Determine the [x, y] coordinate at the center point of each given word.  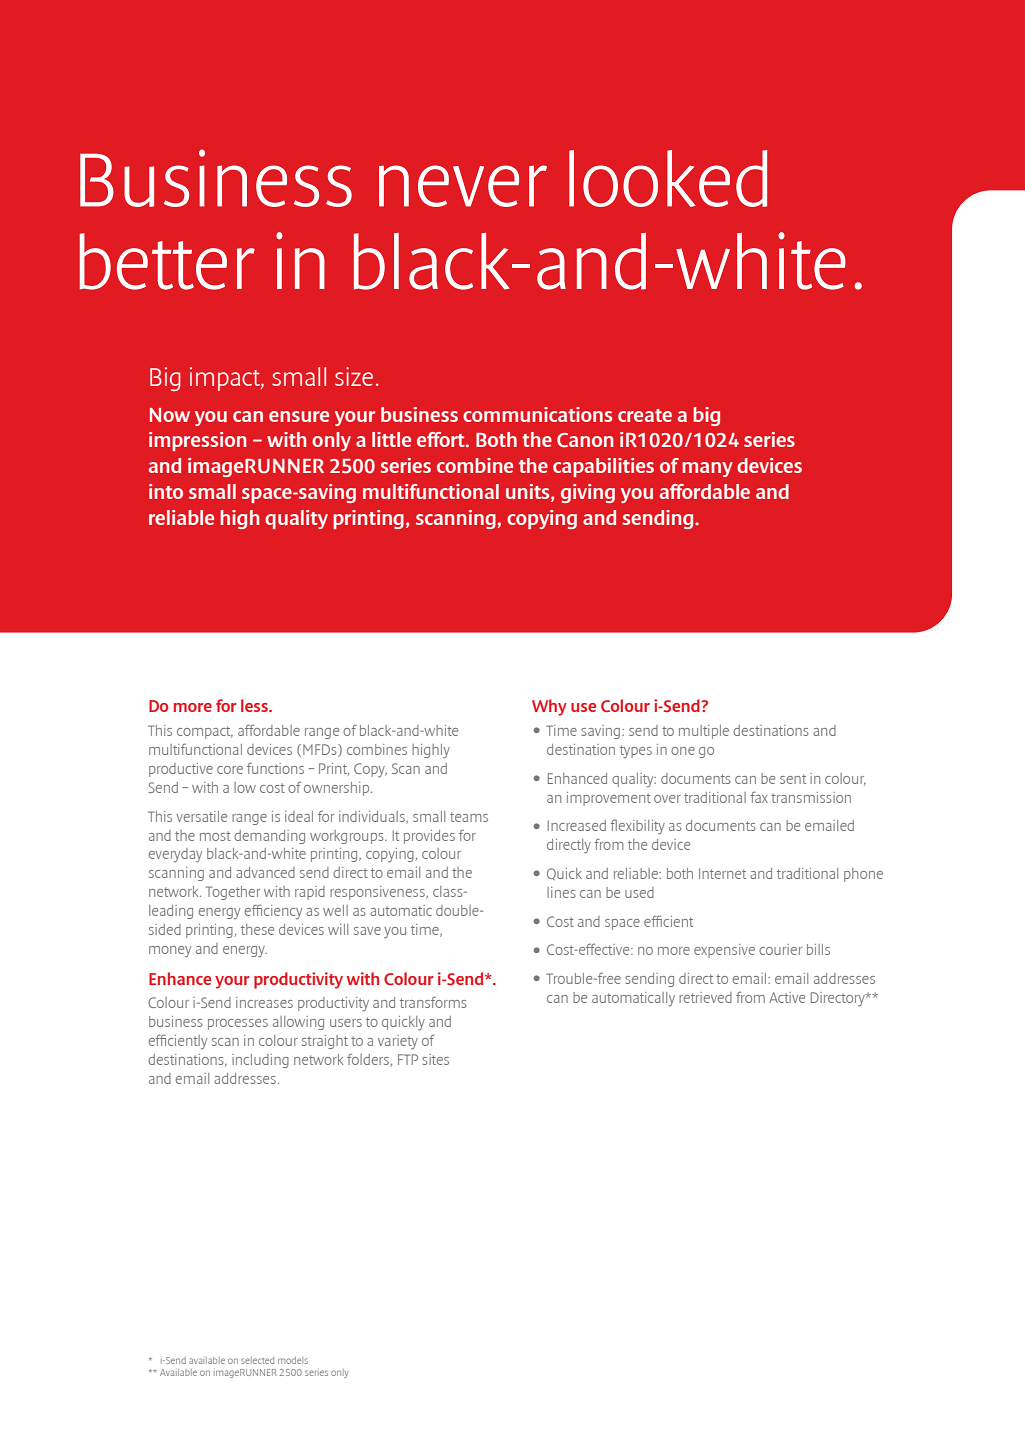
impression [197, 441]
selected [257, 1360]
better [167, 261]
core [230, 770]
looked [668, 178]
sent [793, 779]
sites [435, 1059]
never [463, 186]
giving [588, 493]
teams [469, 817]
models [293, 1360]
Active [787, 997]
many [707, 469]
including [260, 1061]
